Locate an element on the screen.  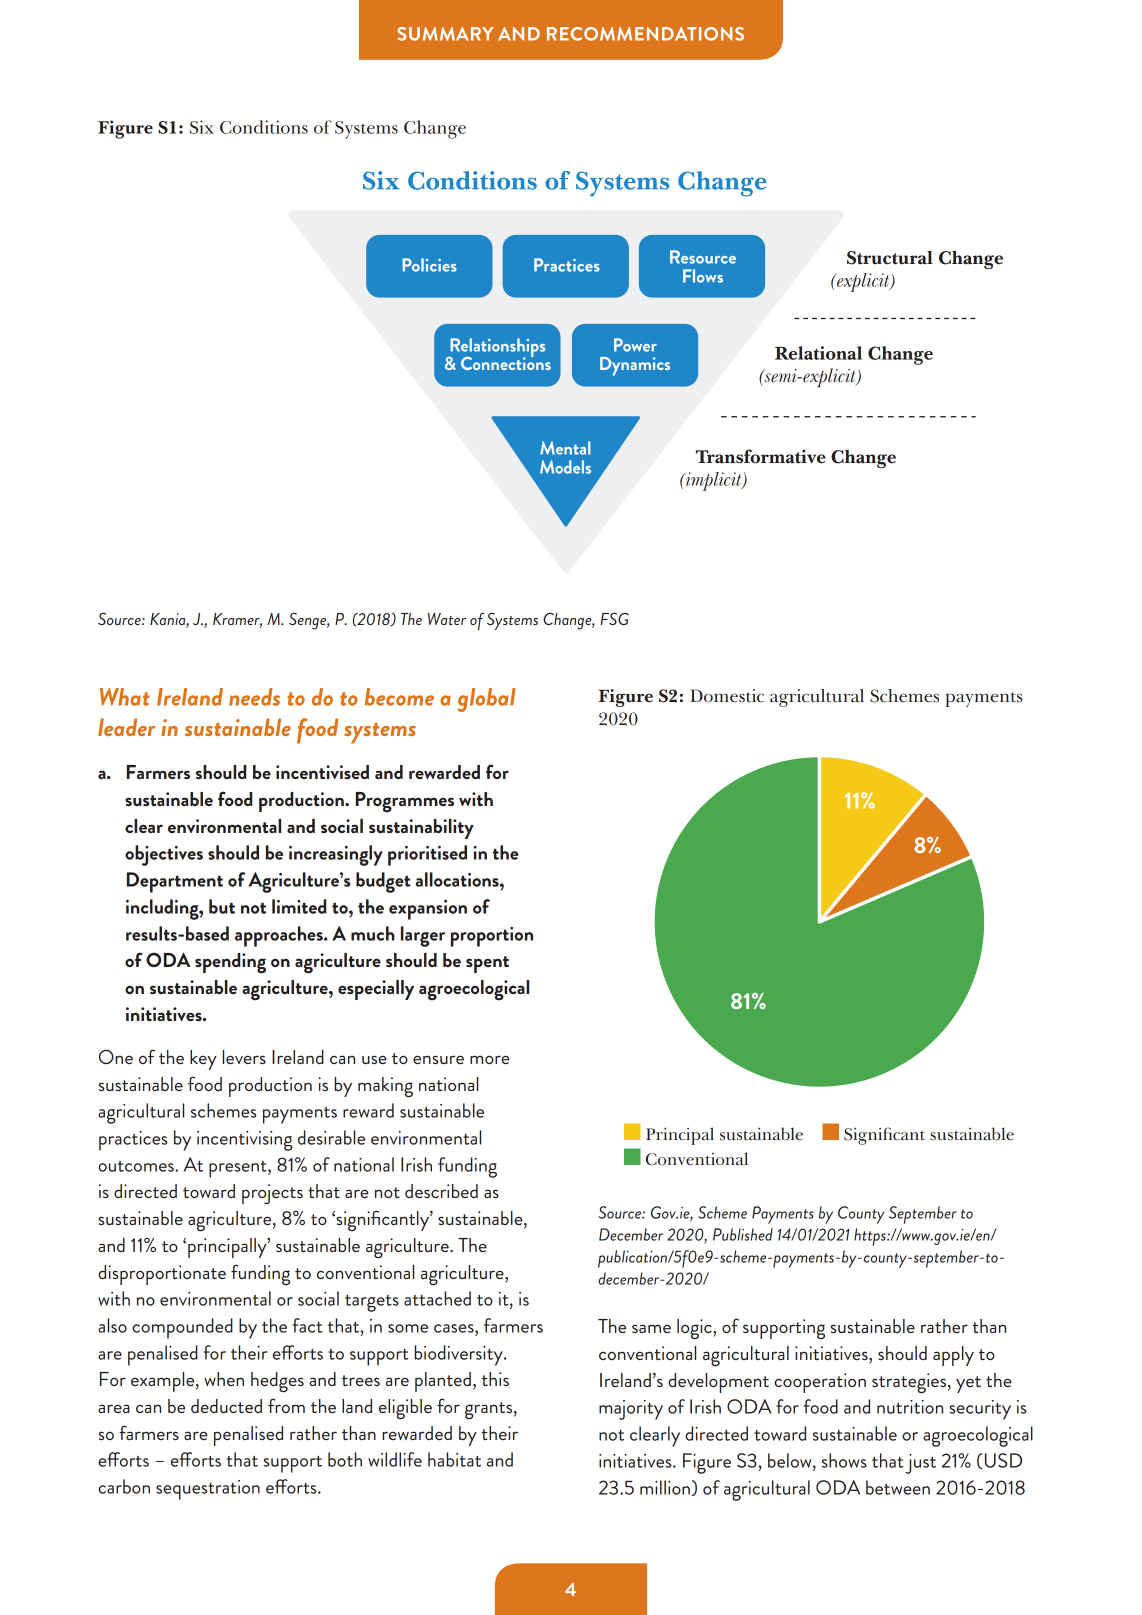
just is located at coordinates (921, 1464).
